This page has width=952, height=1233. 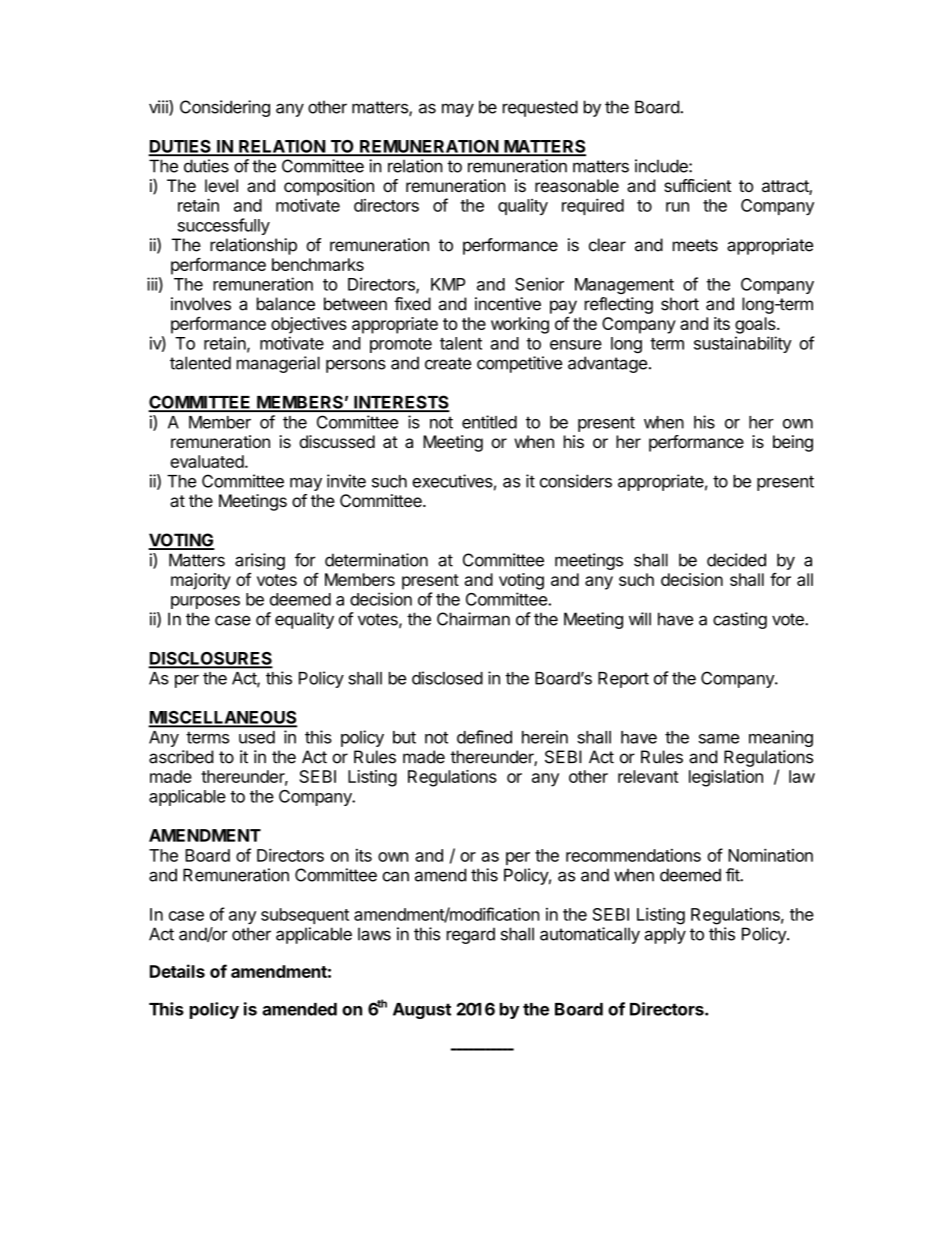 What do you see at coordinates (697, 185) in the page?
I see `sufficient` at bounding box center [697, 185].
